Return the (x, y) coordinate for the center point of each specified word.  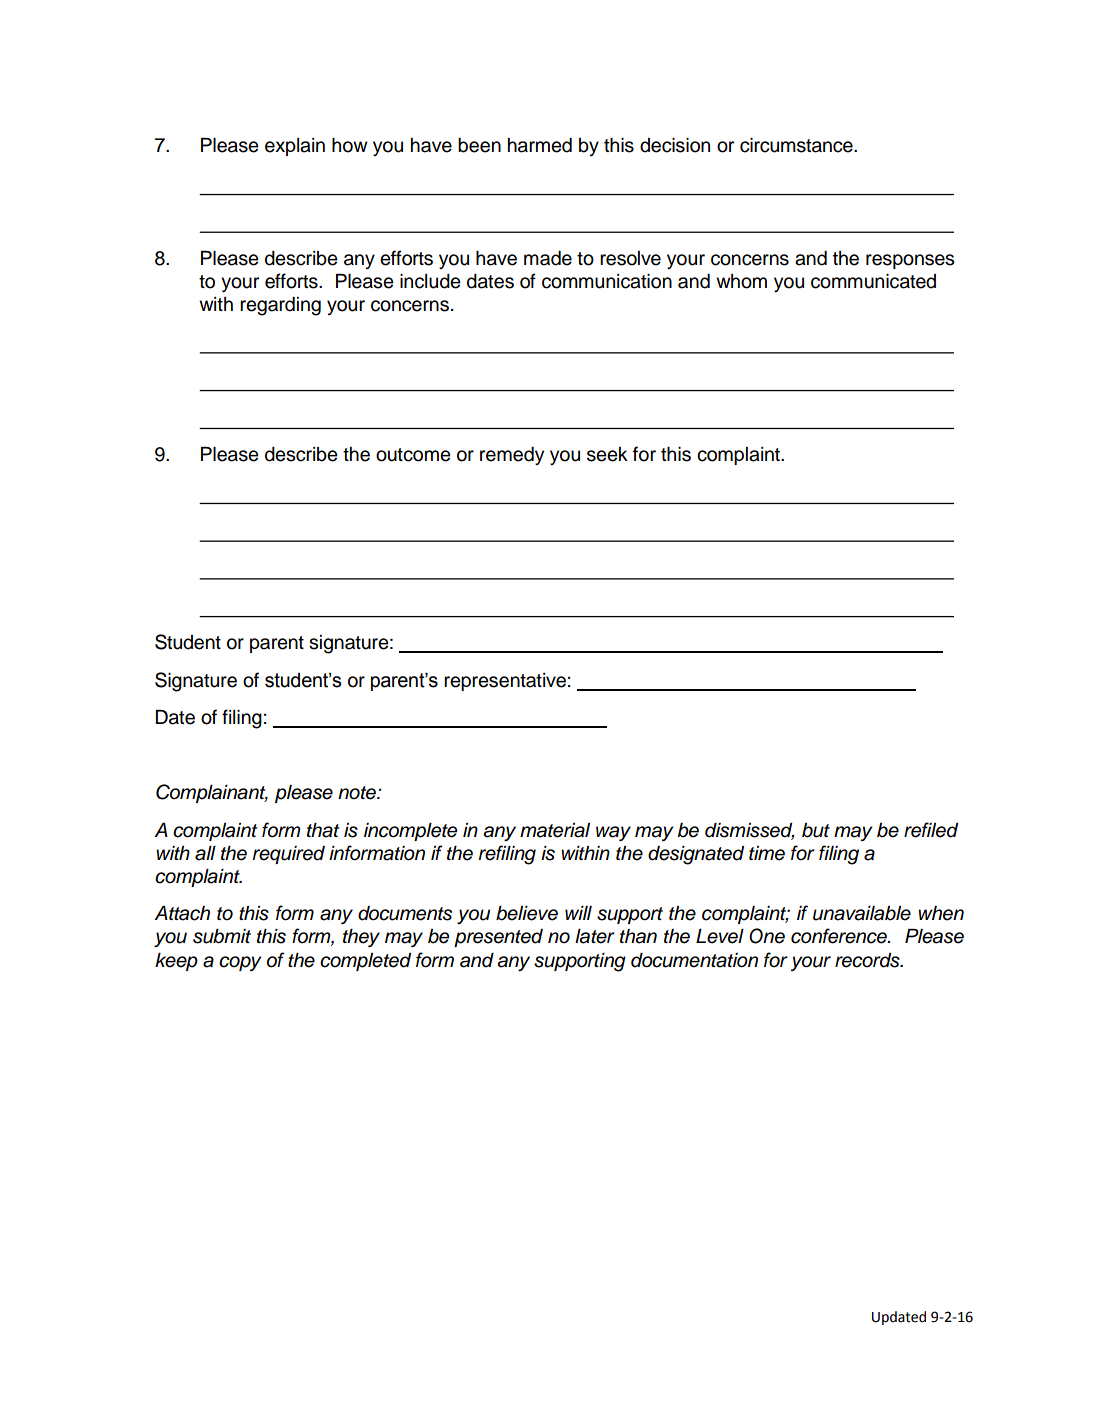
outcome (413, 455)
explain (295, 147)
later (595, 936)
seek (607, 454)
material (555, 830)
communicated (873, 281)
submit (222, 936)
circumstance (797, 145)
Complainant (212, 793)
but (816, 830)
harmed (540, 145)
